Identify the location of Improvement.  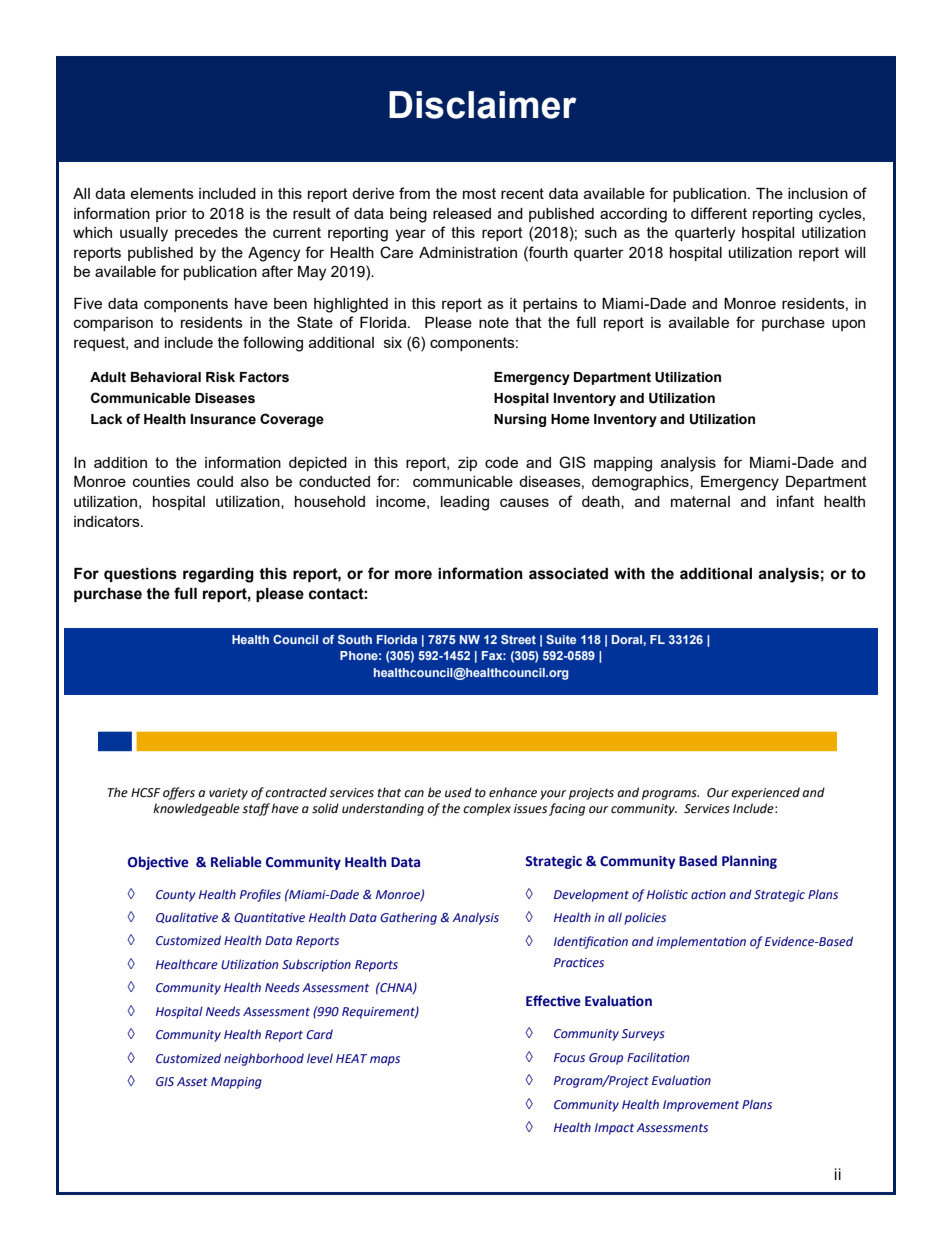
(701, 1106).
